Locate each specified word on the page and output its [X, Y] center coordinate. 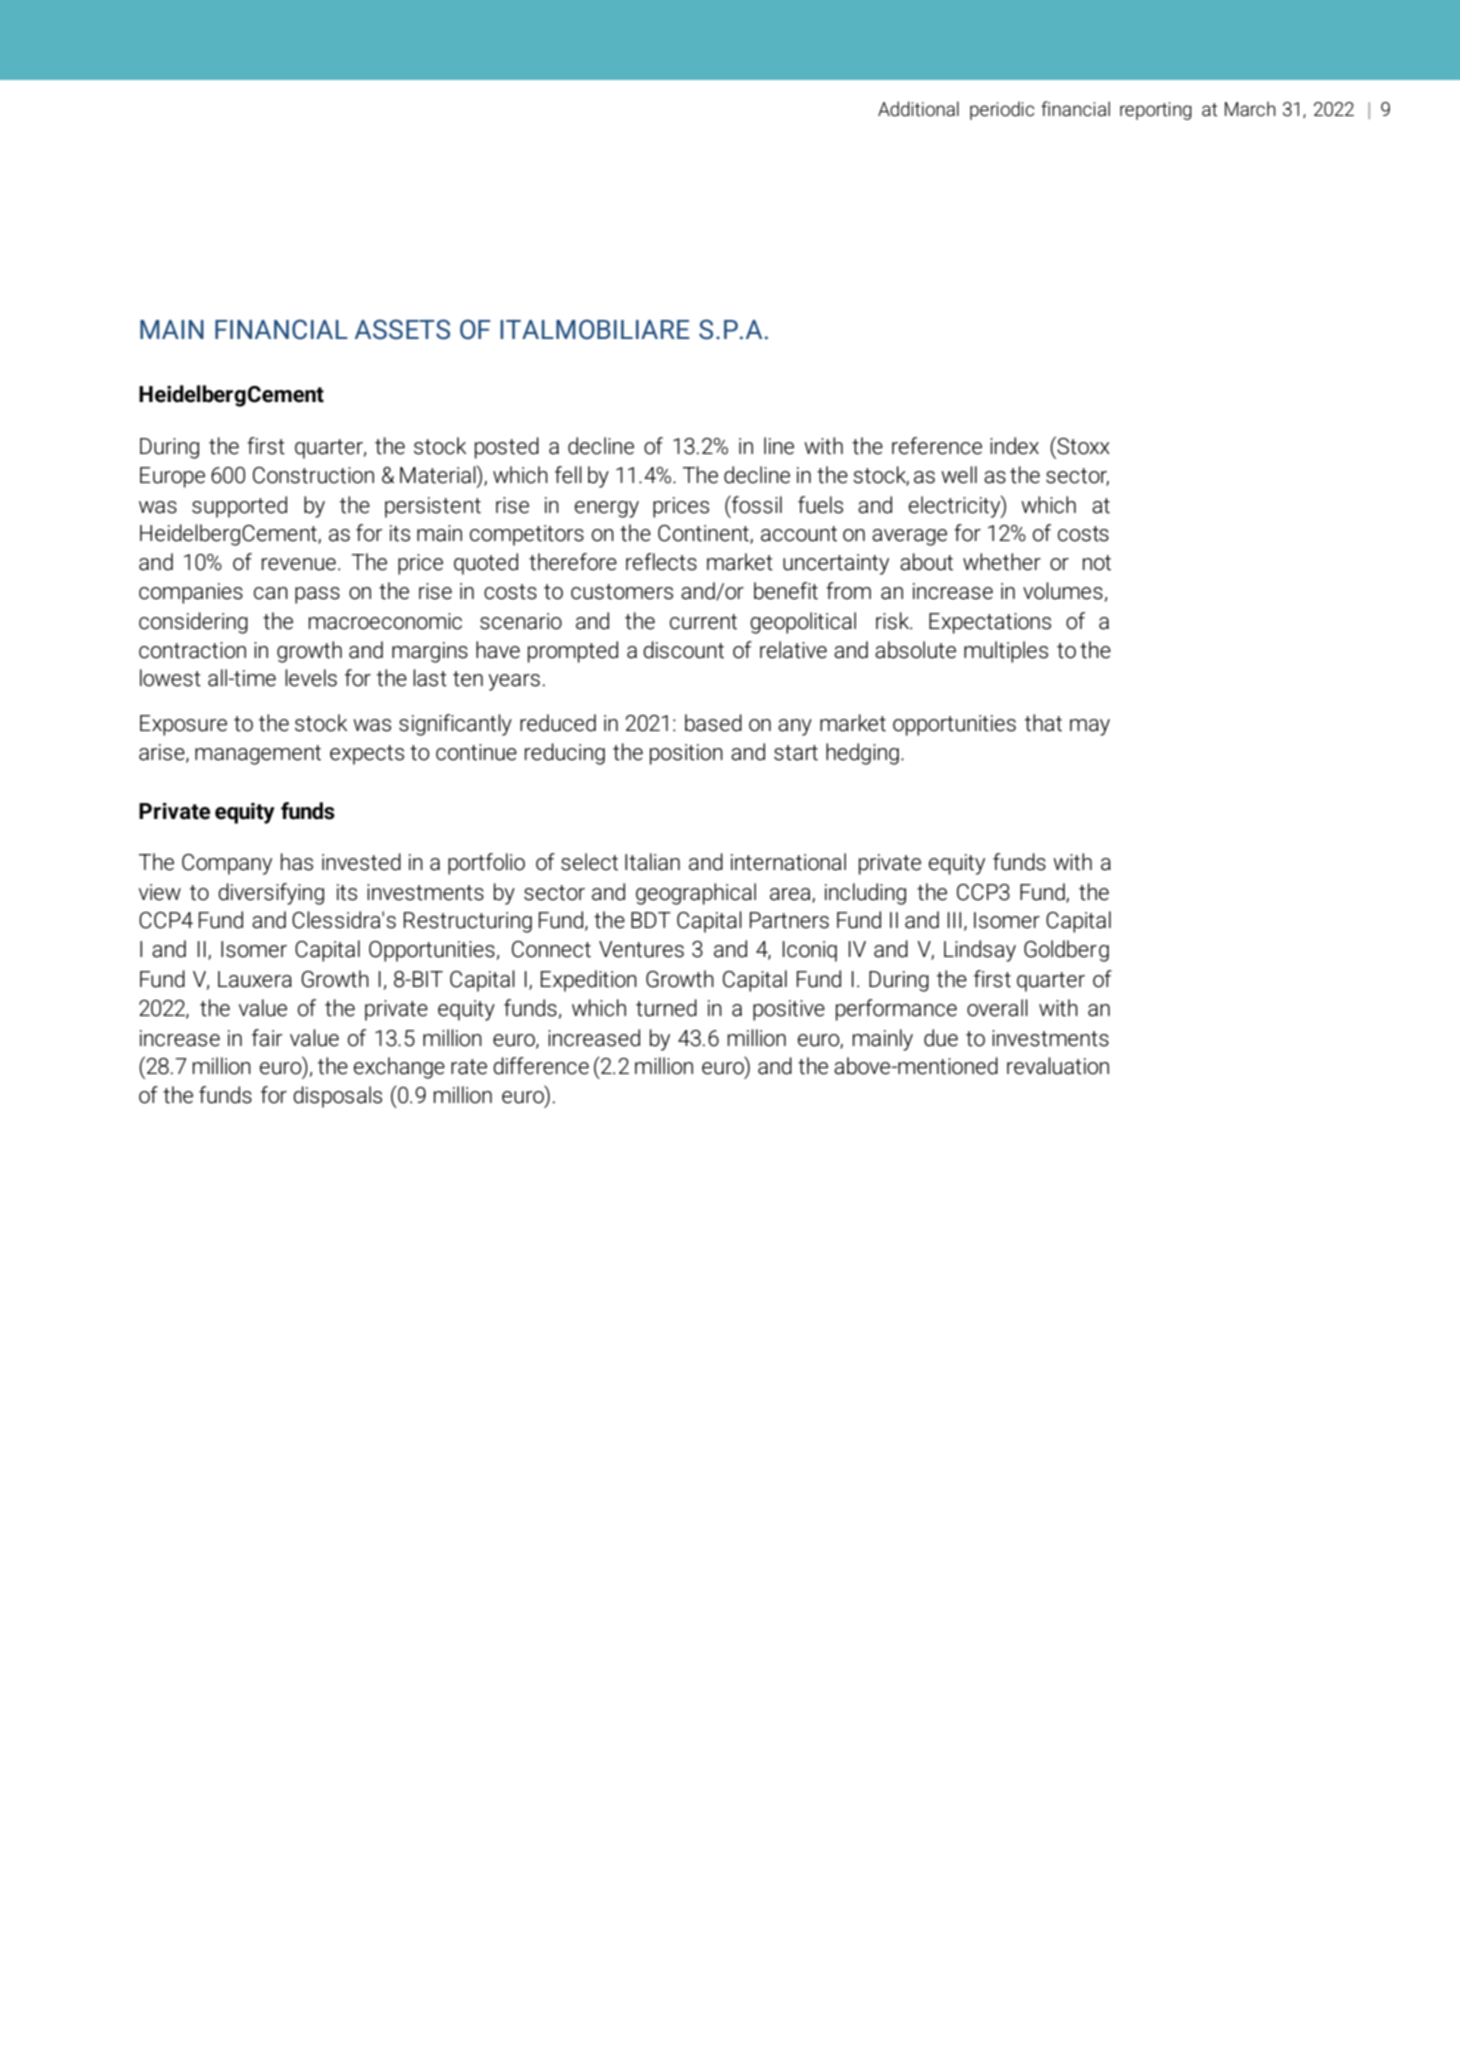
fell [568, 475]
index [1014, 446]
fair [267, 1038]
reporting [1156, 111]
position [686, 754]
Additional [918, 109]
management [258, 755]
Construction [313, 475]
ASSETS [402, 329]
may [1090, 727]
